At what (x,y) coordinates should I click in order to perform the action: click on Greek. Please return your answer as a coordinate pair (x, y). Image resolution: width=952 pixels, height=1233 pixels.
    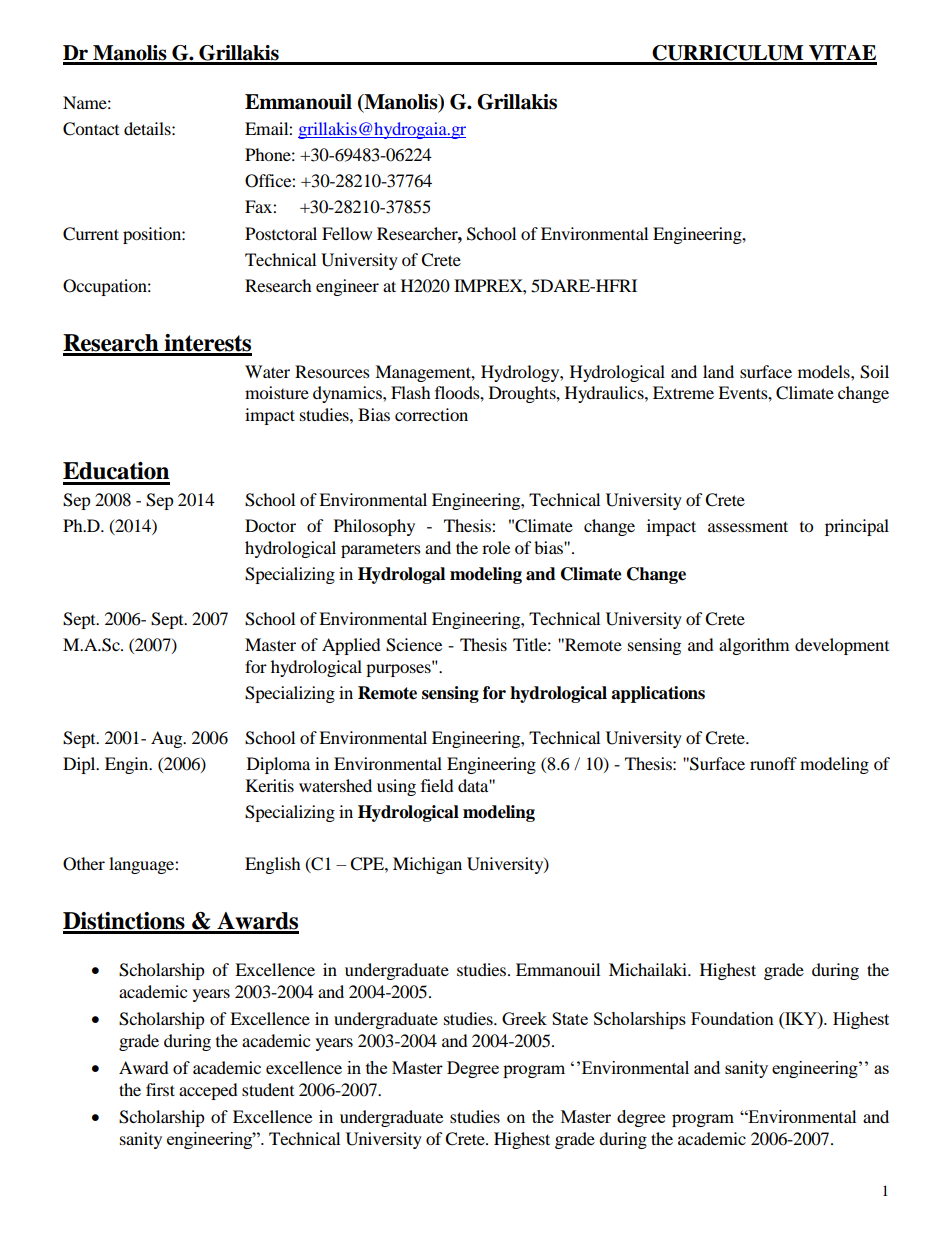
    Looking at the image, I should click on (524, 1018).
